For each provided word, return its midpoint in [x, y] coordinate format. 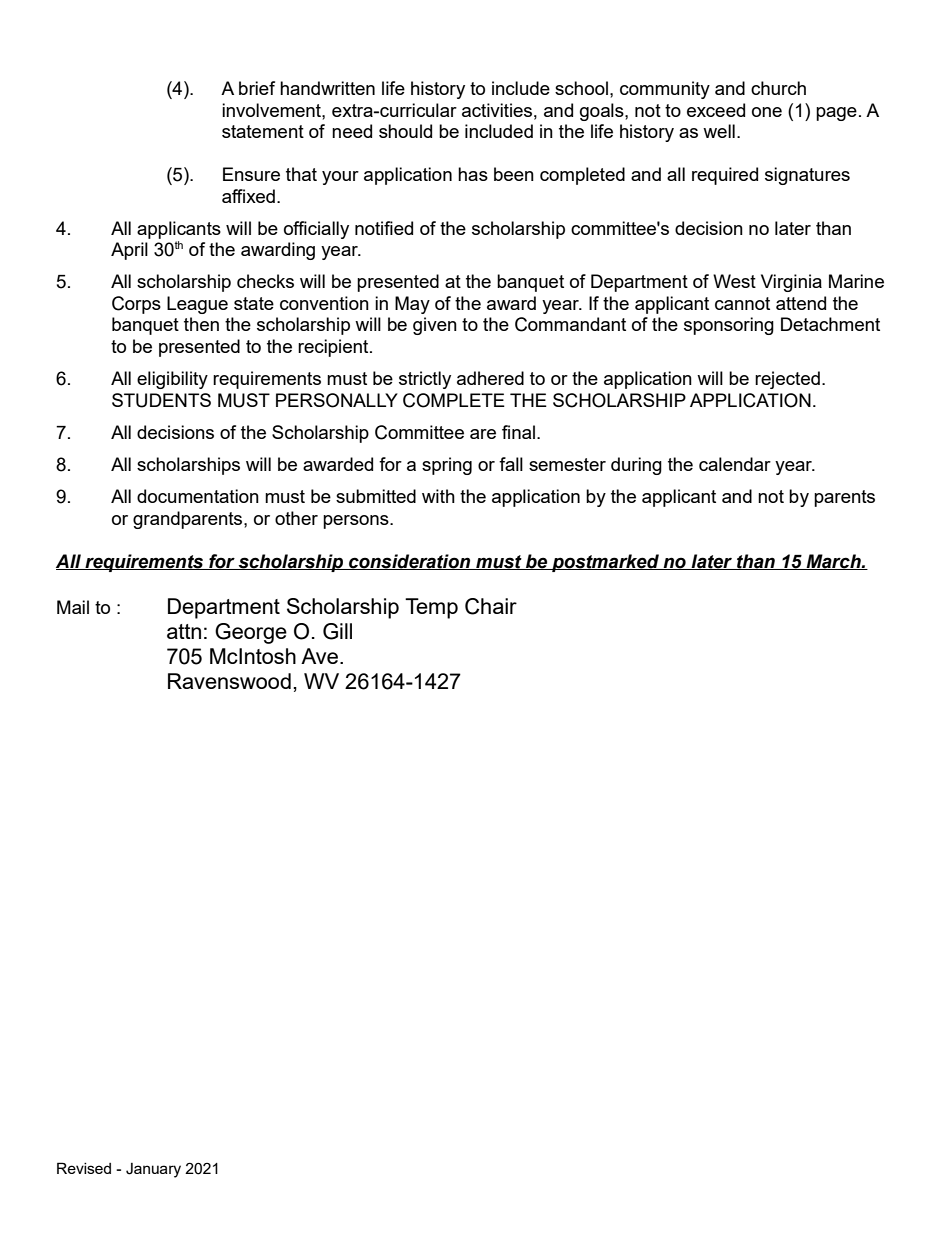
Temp [431, 608]
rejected [787, 380]
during [636, 466]
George [251, 633]
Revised [84, 1168]
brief [257, 88]
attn [184, 631]
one [767, 112]
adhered [490, 378]
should [405, 131]
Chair [491, 606]
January [153, 1170]
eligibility [172, 380]
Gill [337, 631]
